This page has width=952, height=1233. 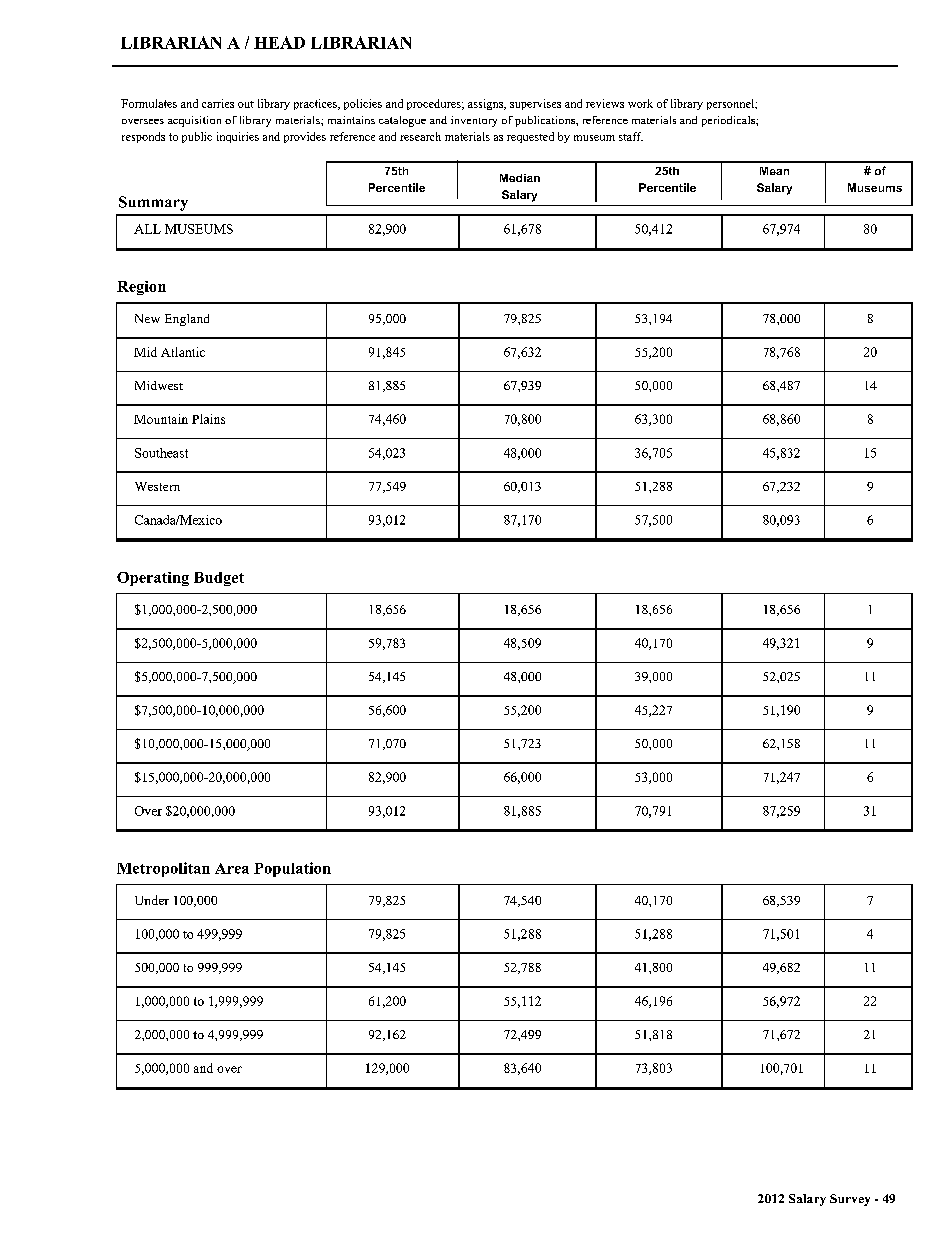 What do you see at coordinates (487, 104) in the page?
I see `assigns` at bounding box center [487, 104].
